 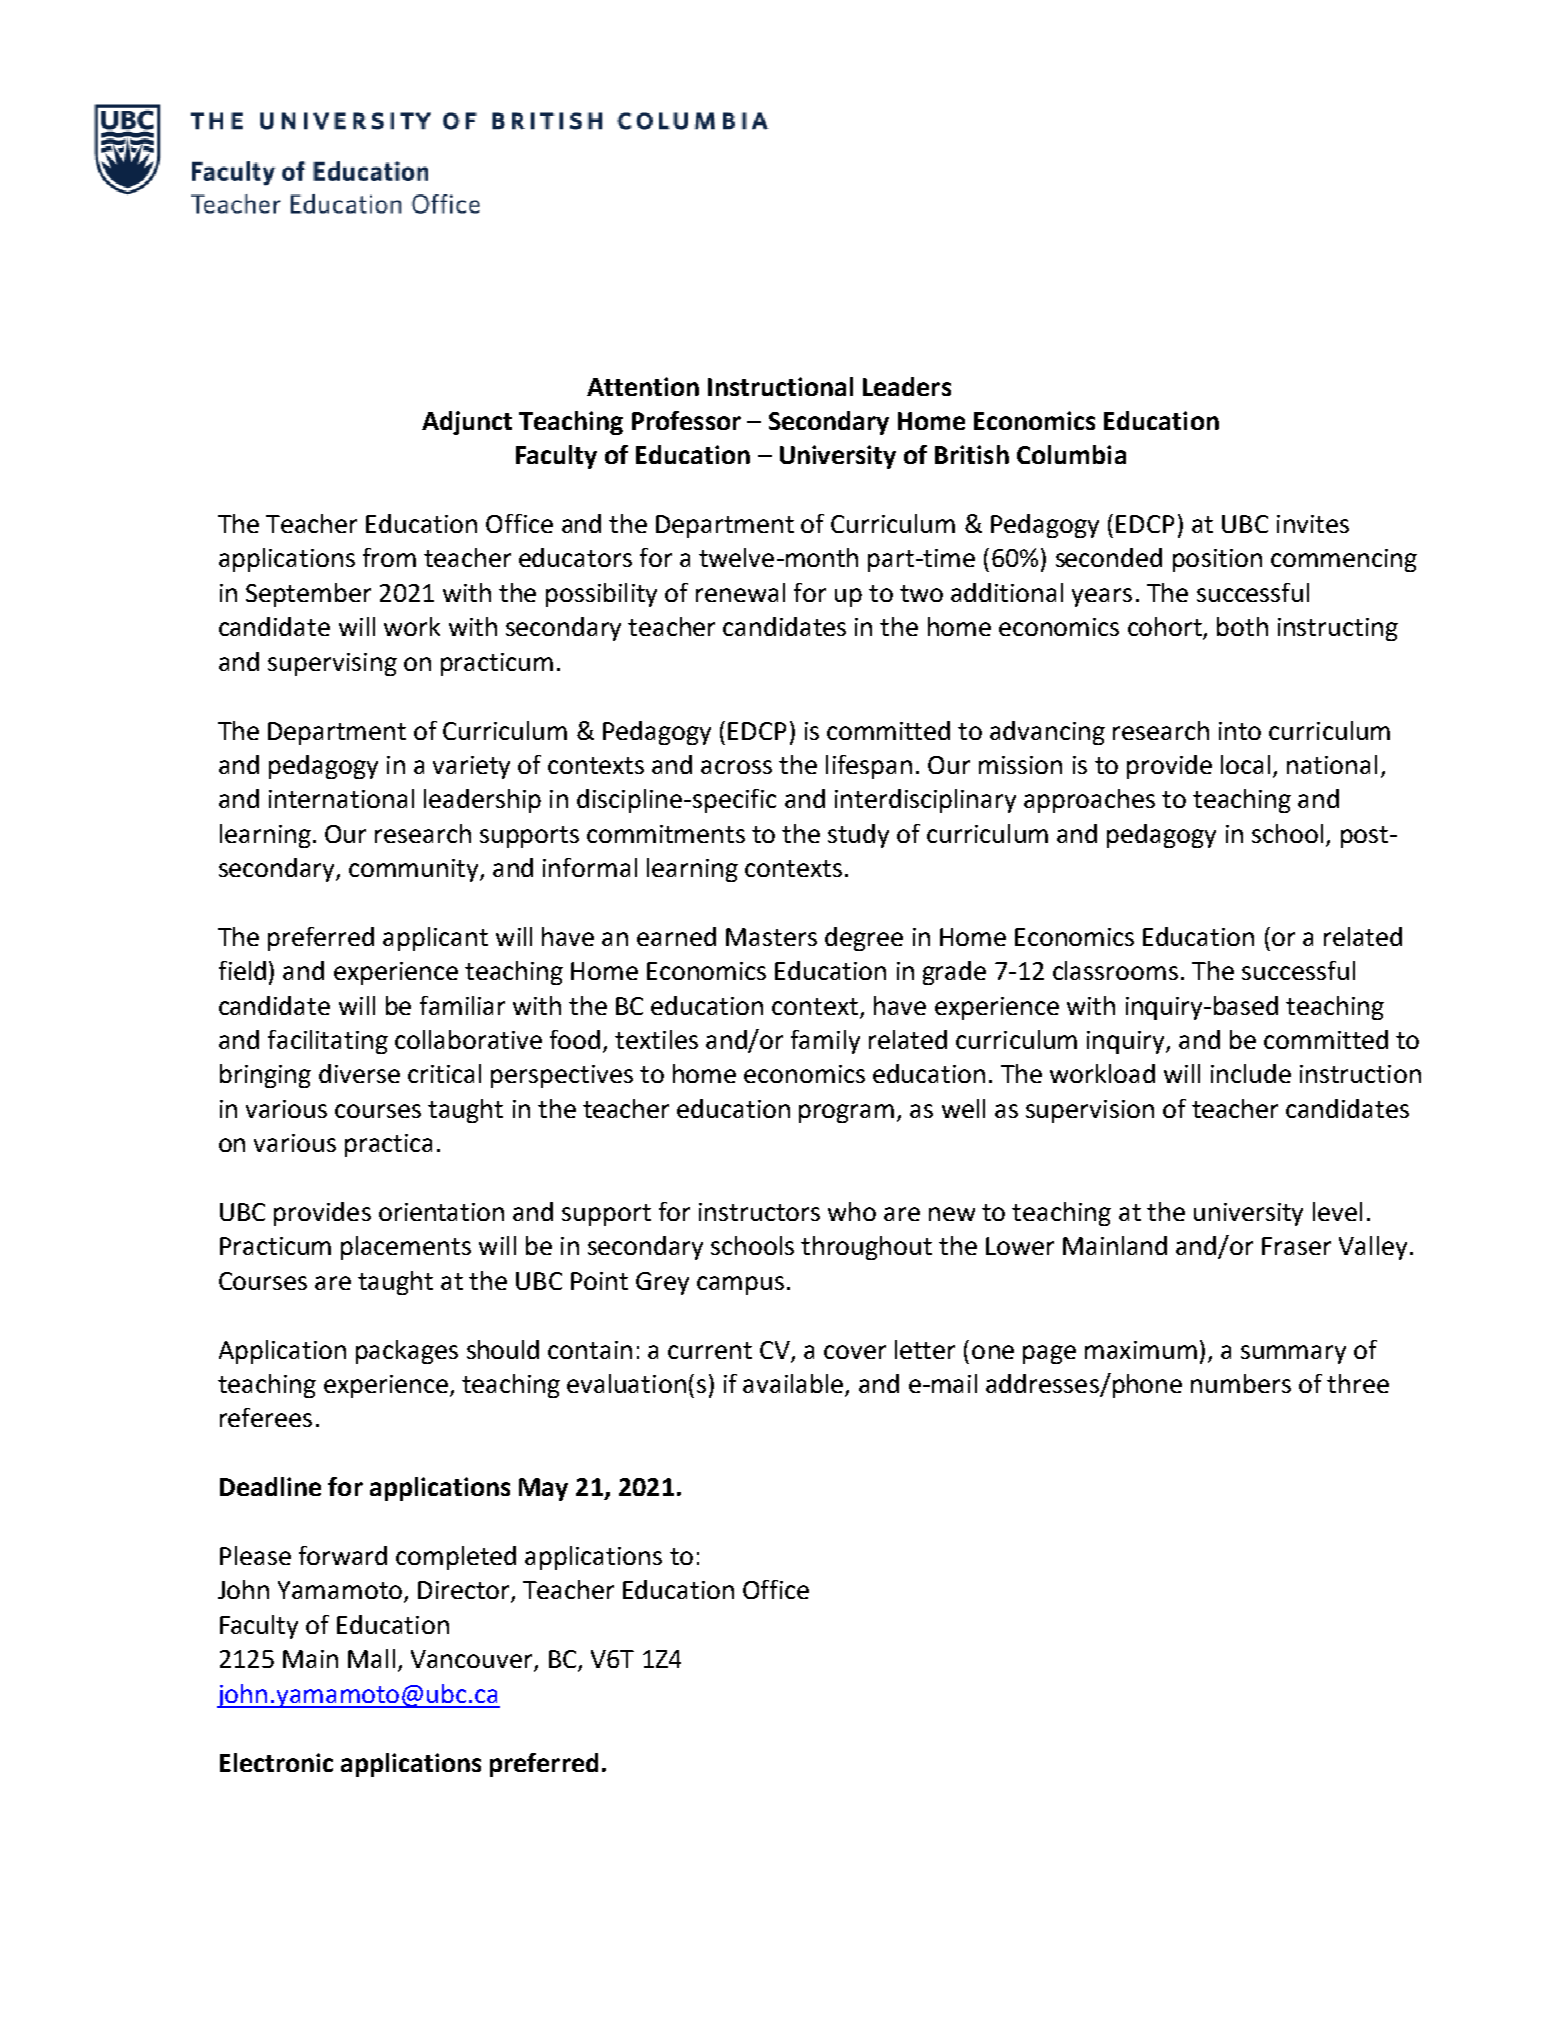 What do you see at coordinates (1071, 454) in the document?
I see `Columbia` at bounding box center [1071, 454].
